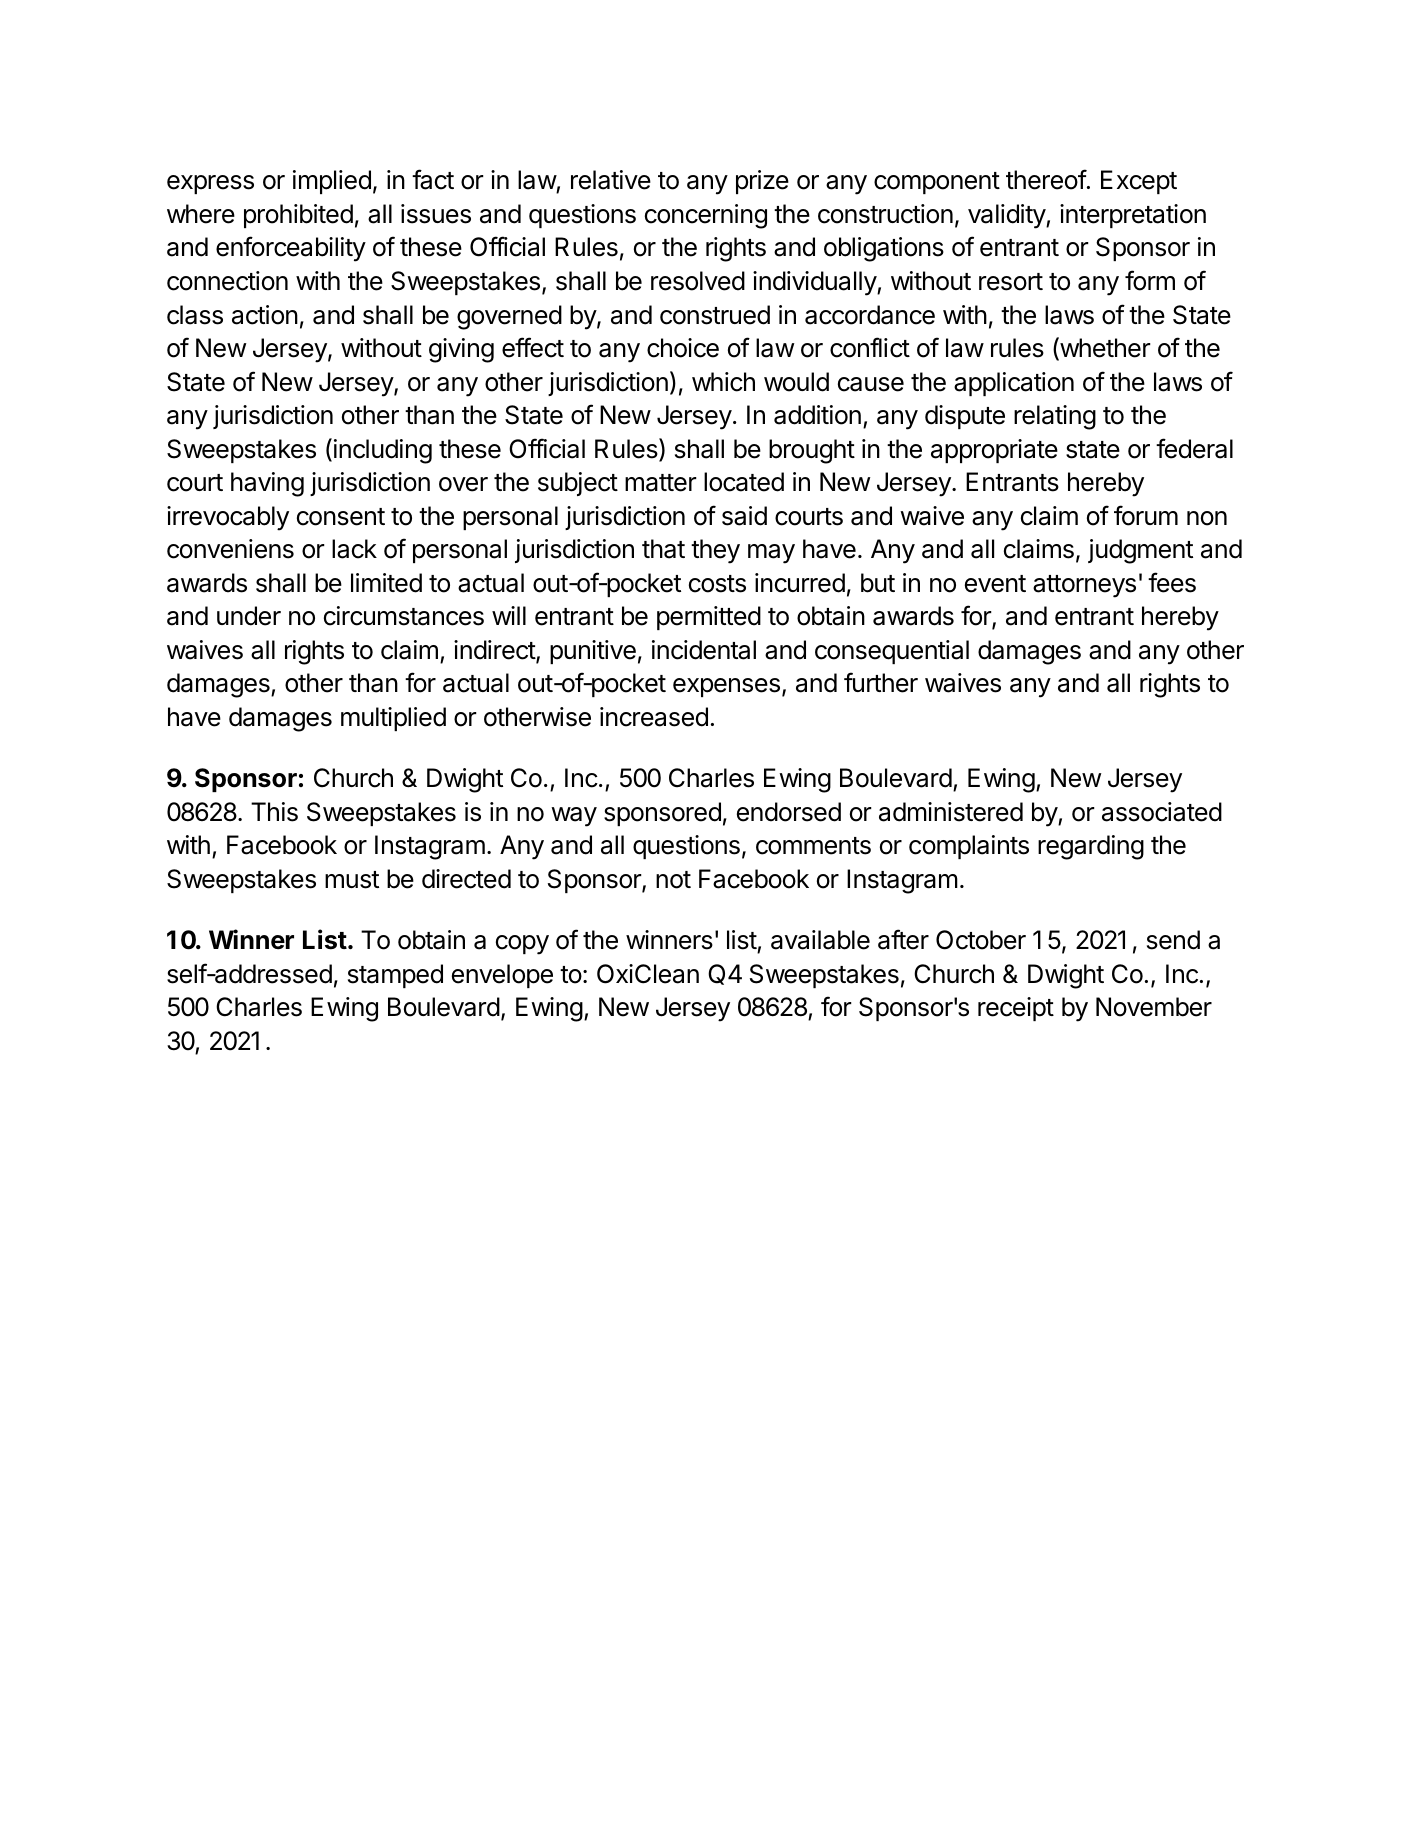 This screenshot has height=1826, width=1411. What do you see at coordinates (726, 687) in the screenshot?
I see `expenses` at bounding box center [726, 687].
